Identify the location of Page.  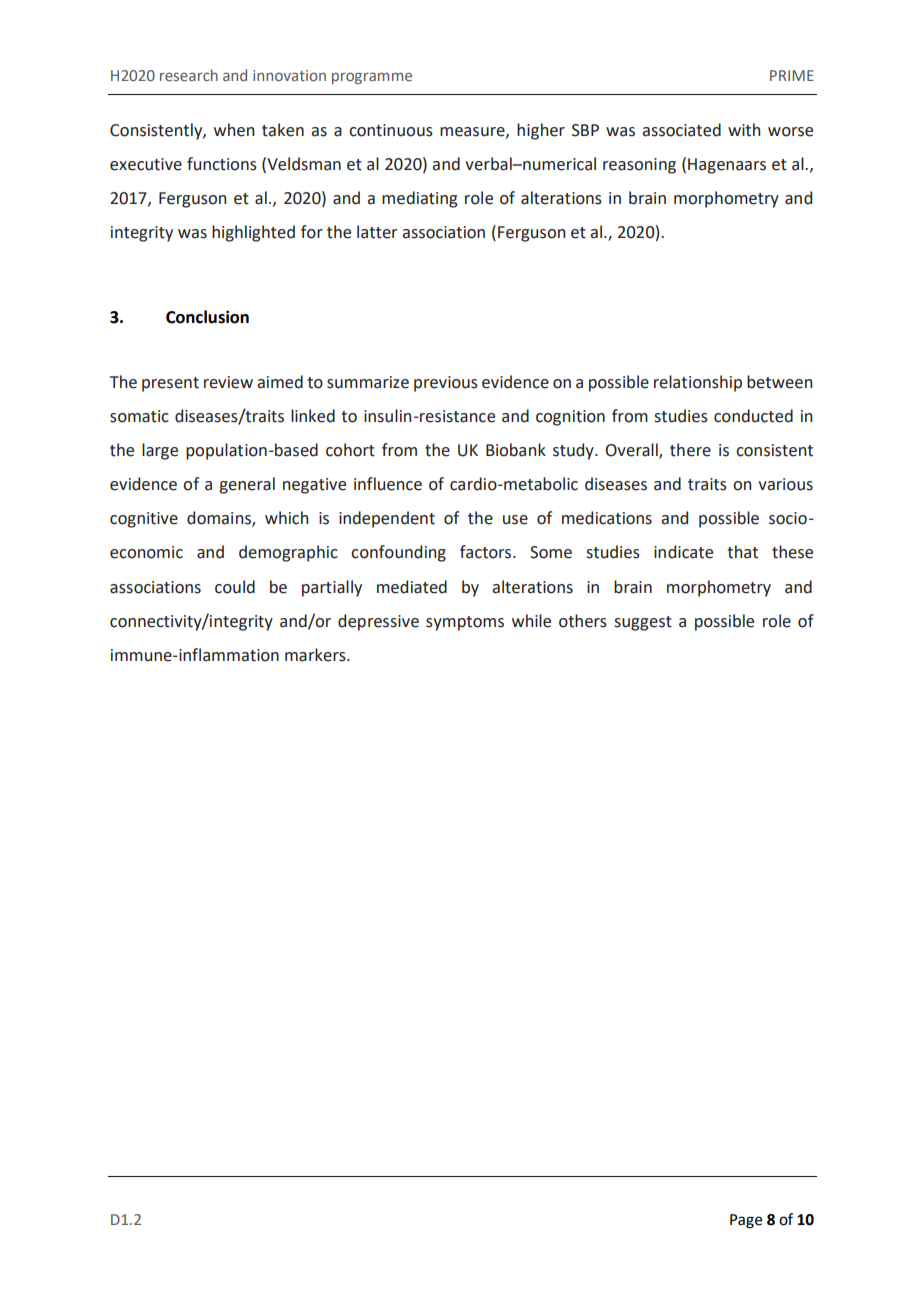
(746, 1221).
